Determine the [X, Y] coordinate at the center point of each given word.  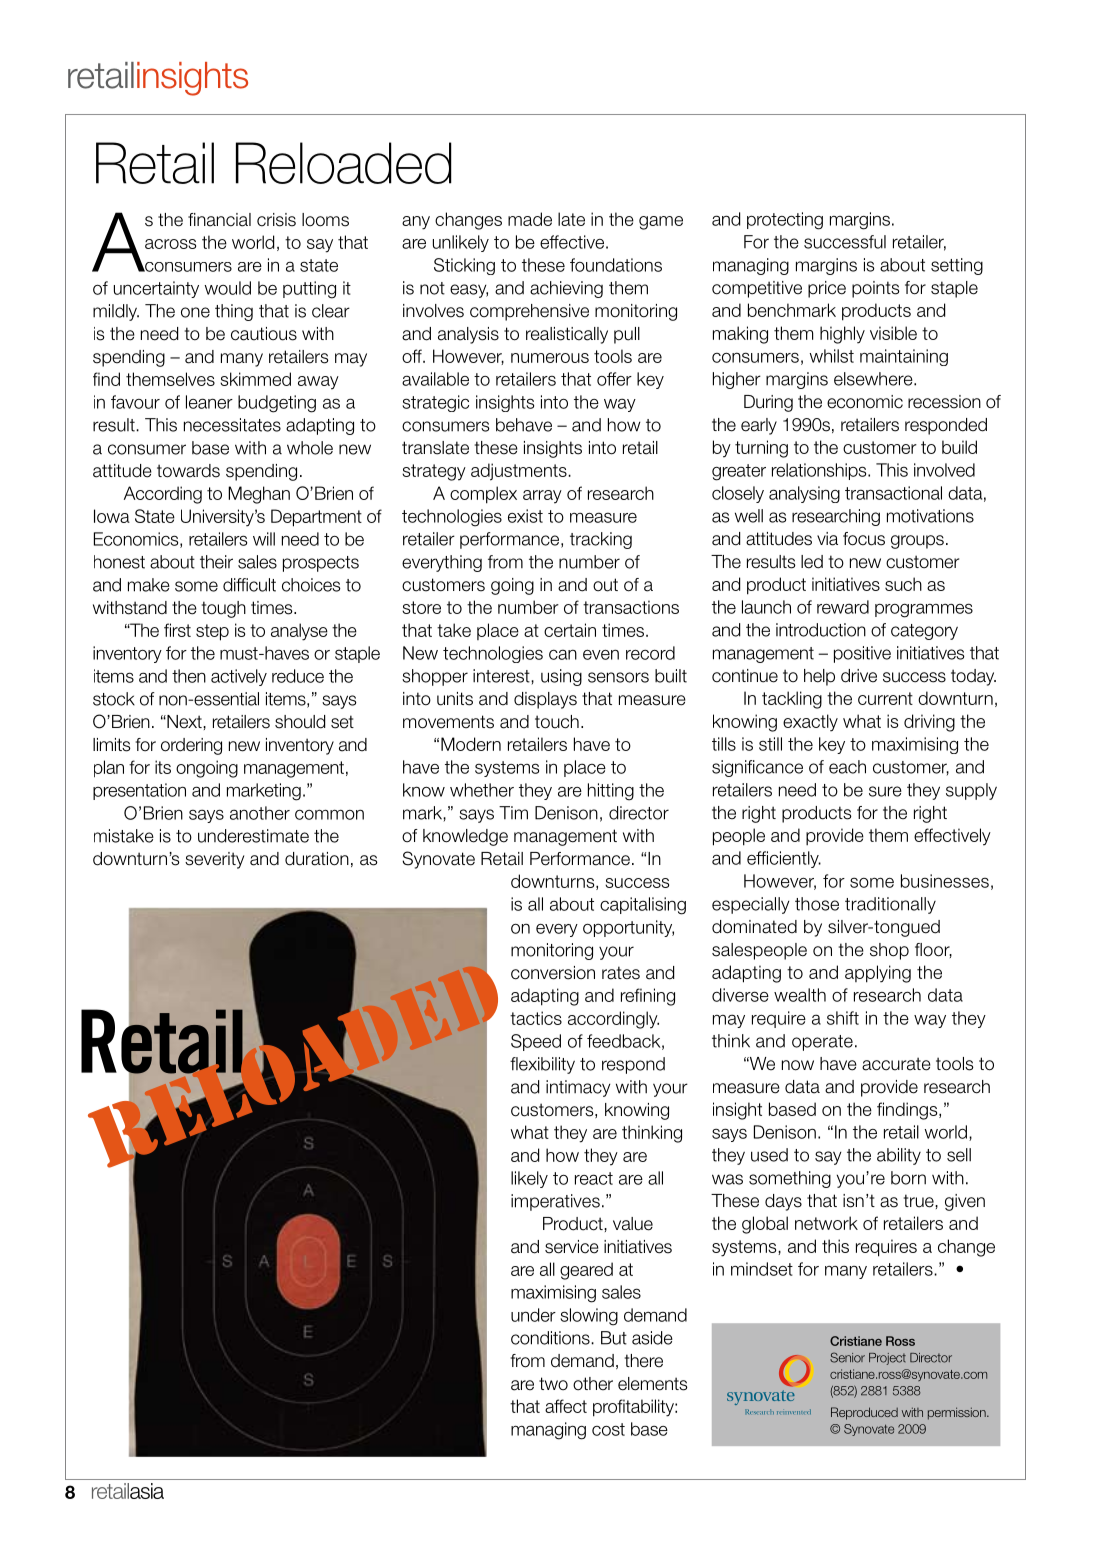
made [530, 219]
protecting [785, 221]
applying [878, 974]
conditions [551, 1338]
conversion [553, 973]
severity [214, 860]
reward [843, 607]
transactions [631, 607]
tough [224, 609]
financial [219, 220]
